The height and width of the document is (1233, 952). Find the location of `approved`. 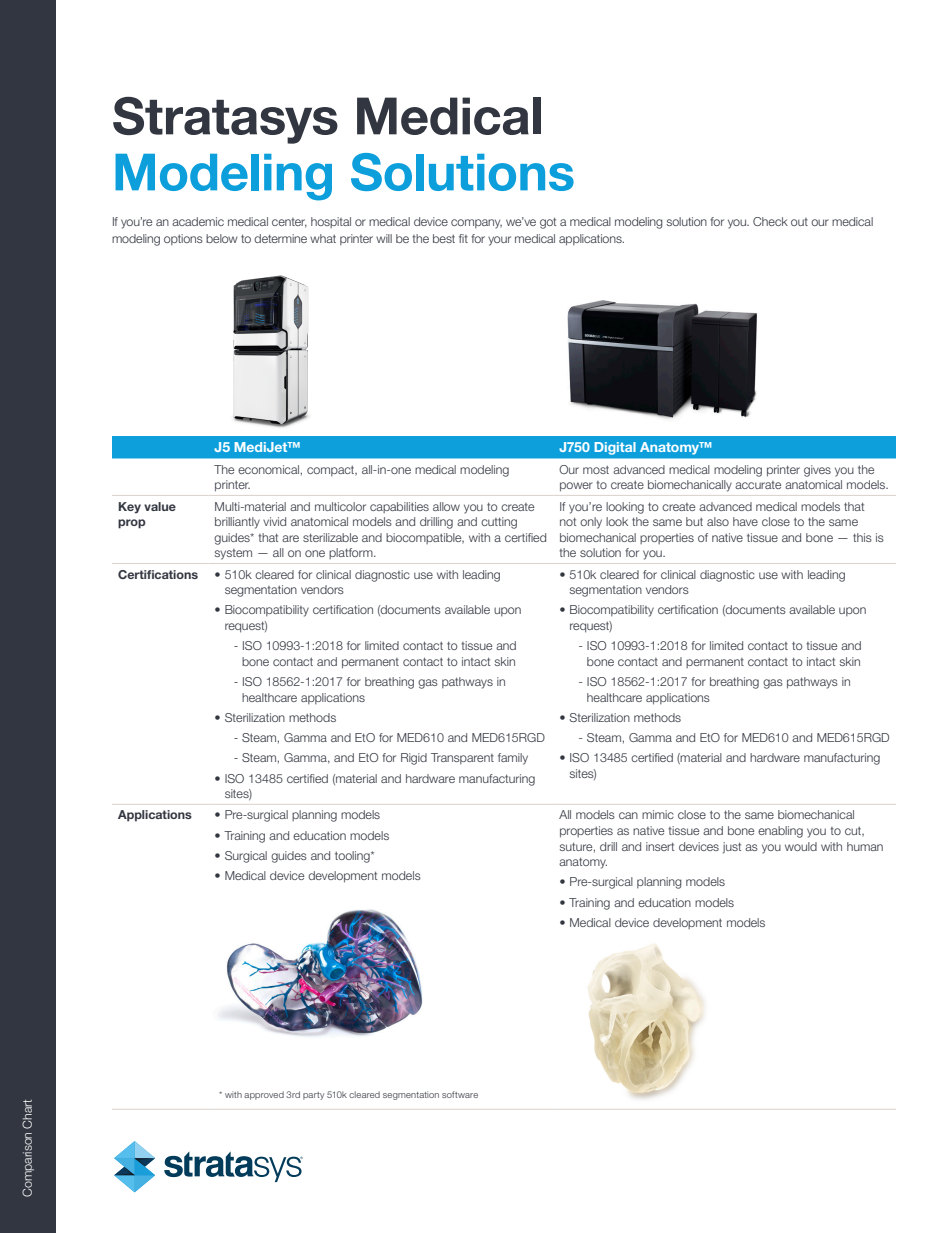

approved is located at coordinates (264, 1095).
